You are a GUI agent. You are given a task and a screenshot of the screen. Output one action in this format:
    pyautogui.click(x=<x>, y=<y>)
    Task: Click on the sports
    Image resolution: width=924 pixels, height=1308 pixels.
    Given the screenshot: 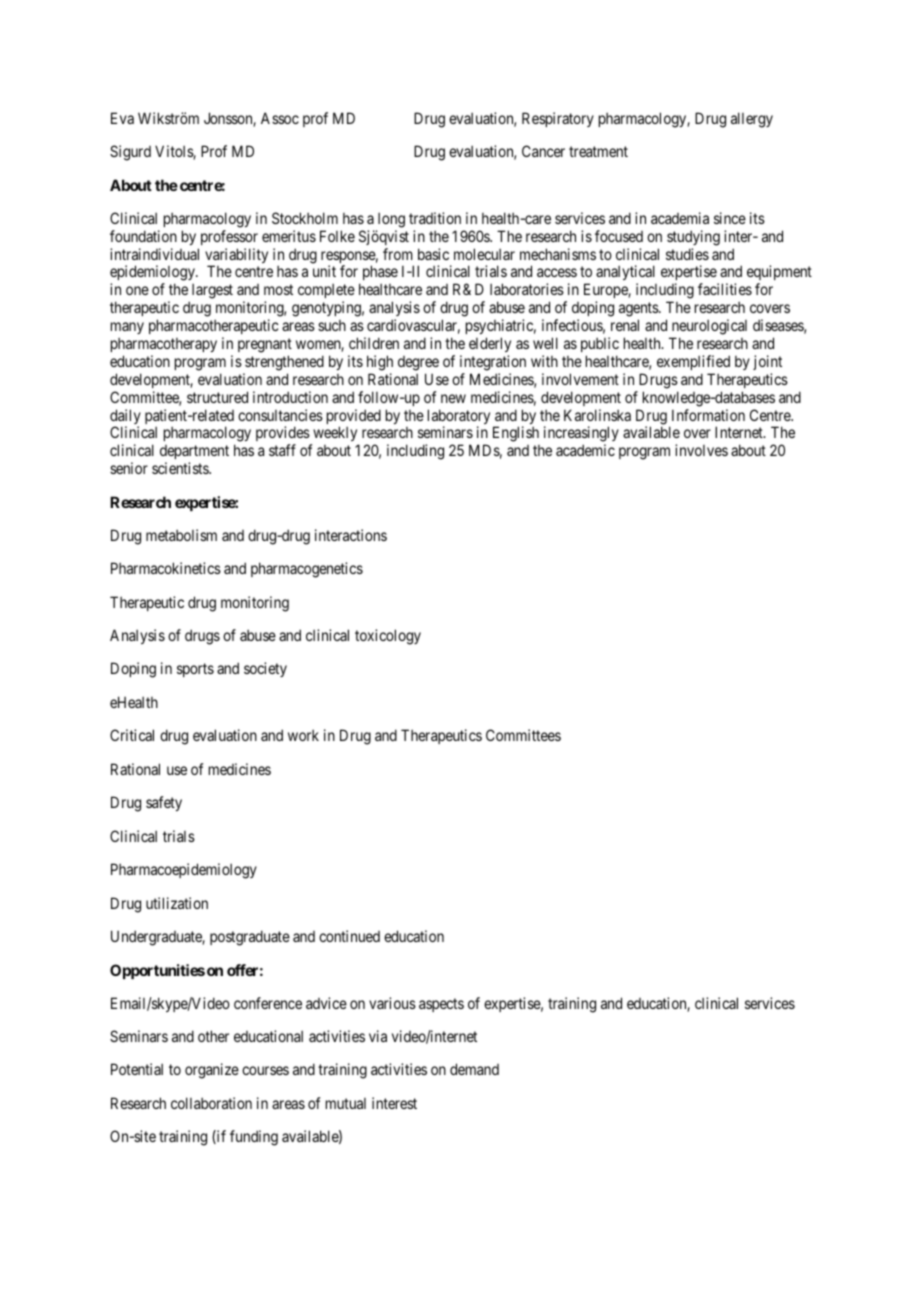 What is the action you would take?
    pyautogui.click(x=195, y=670)
